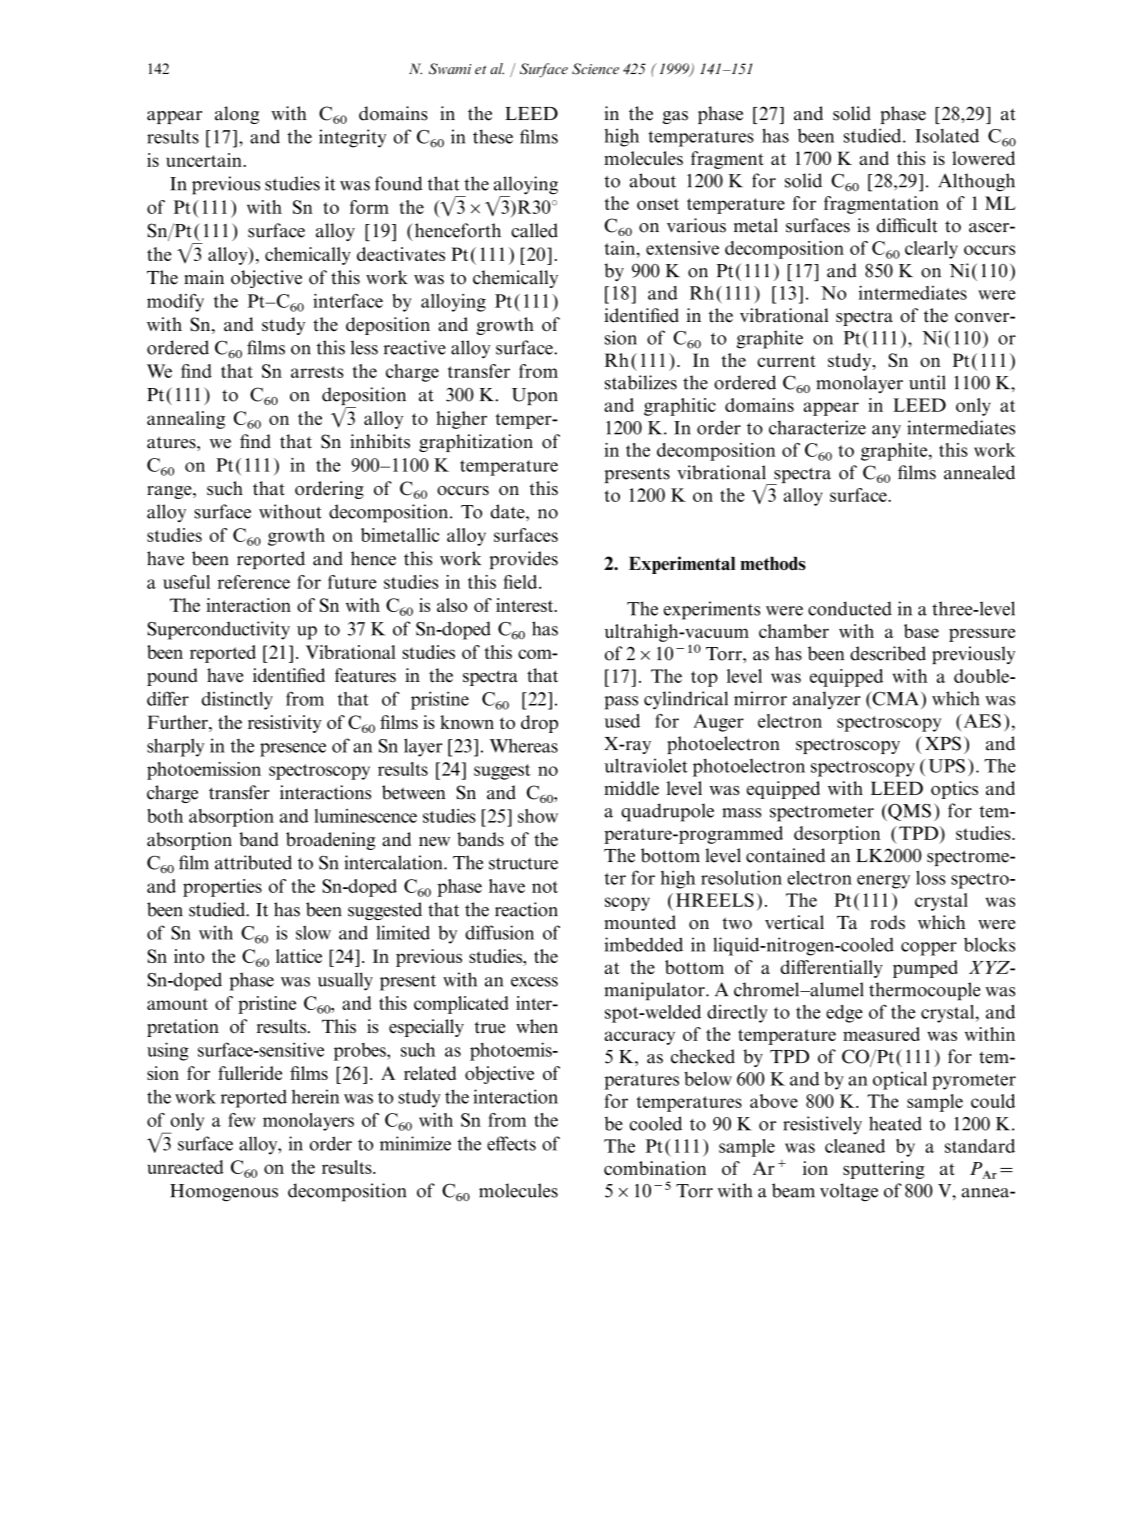  What do you see at coordinates (921, 631) in the screenshot?
I see `base` at bounding box center [921, 631].
